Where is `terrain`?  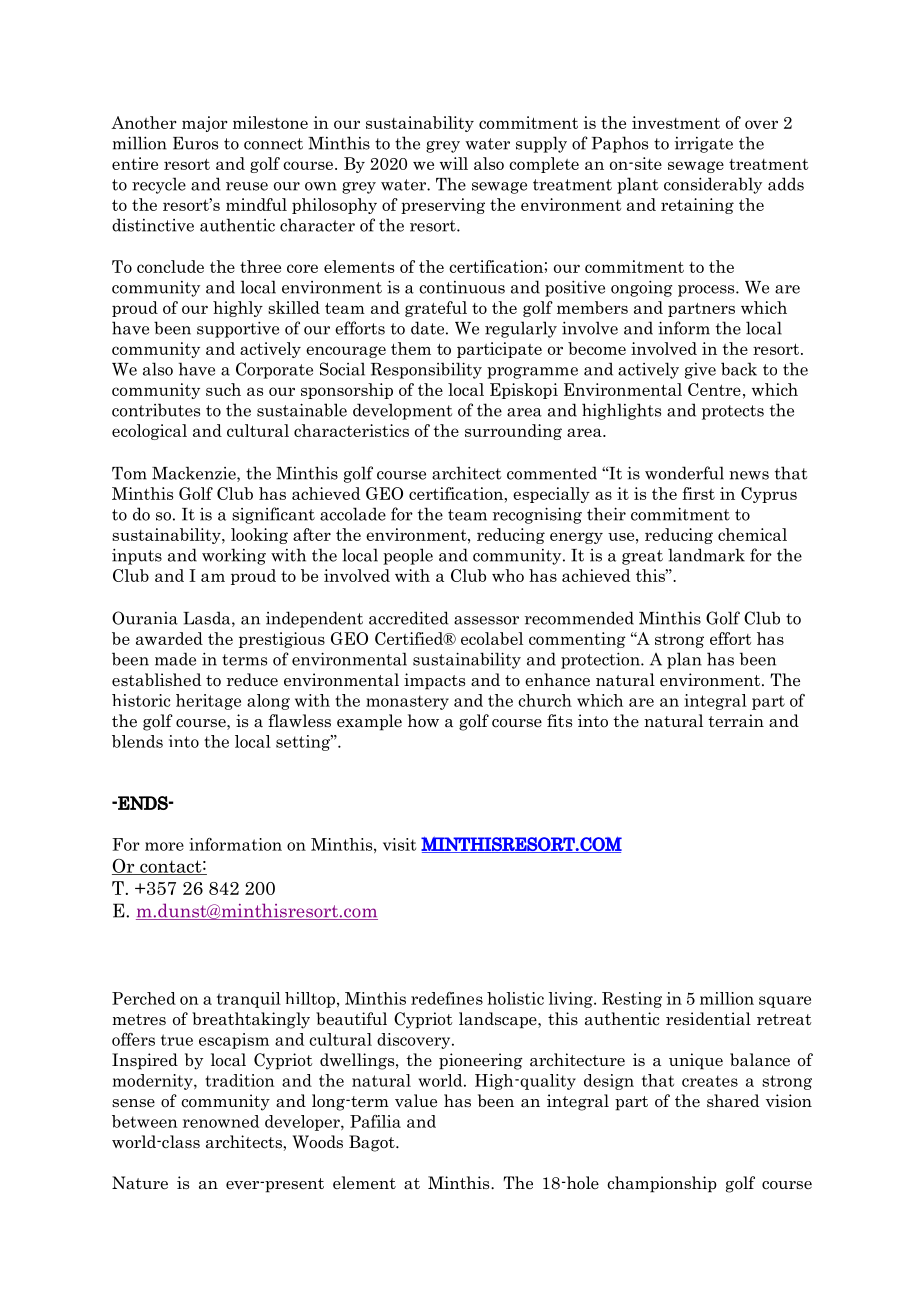
terrain is located at coordinates (736, 721).
